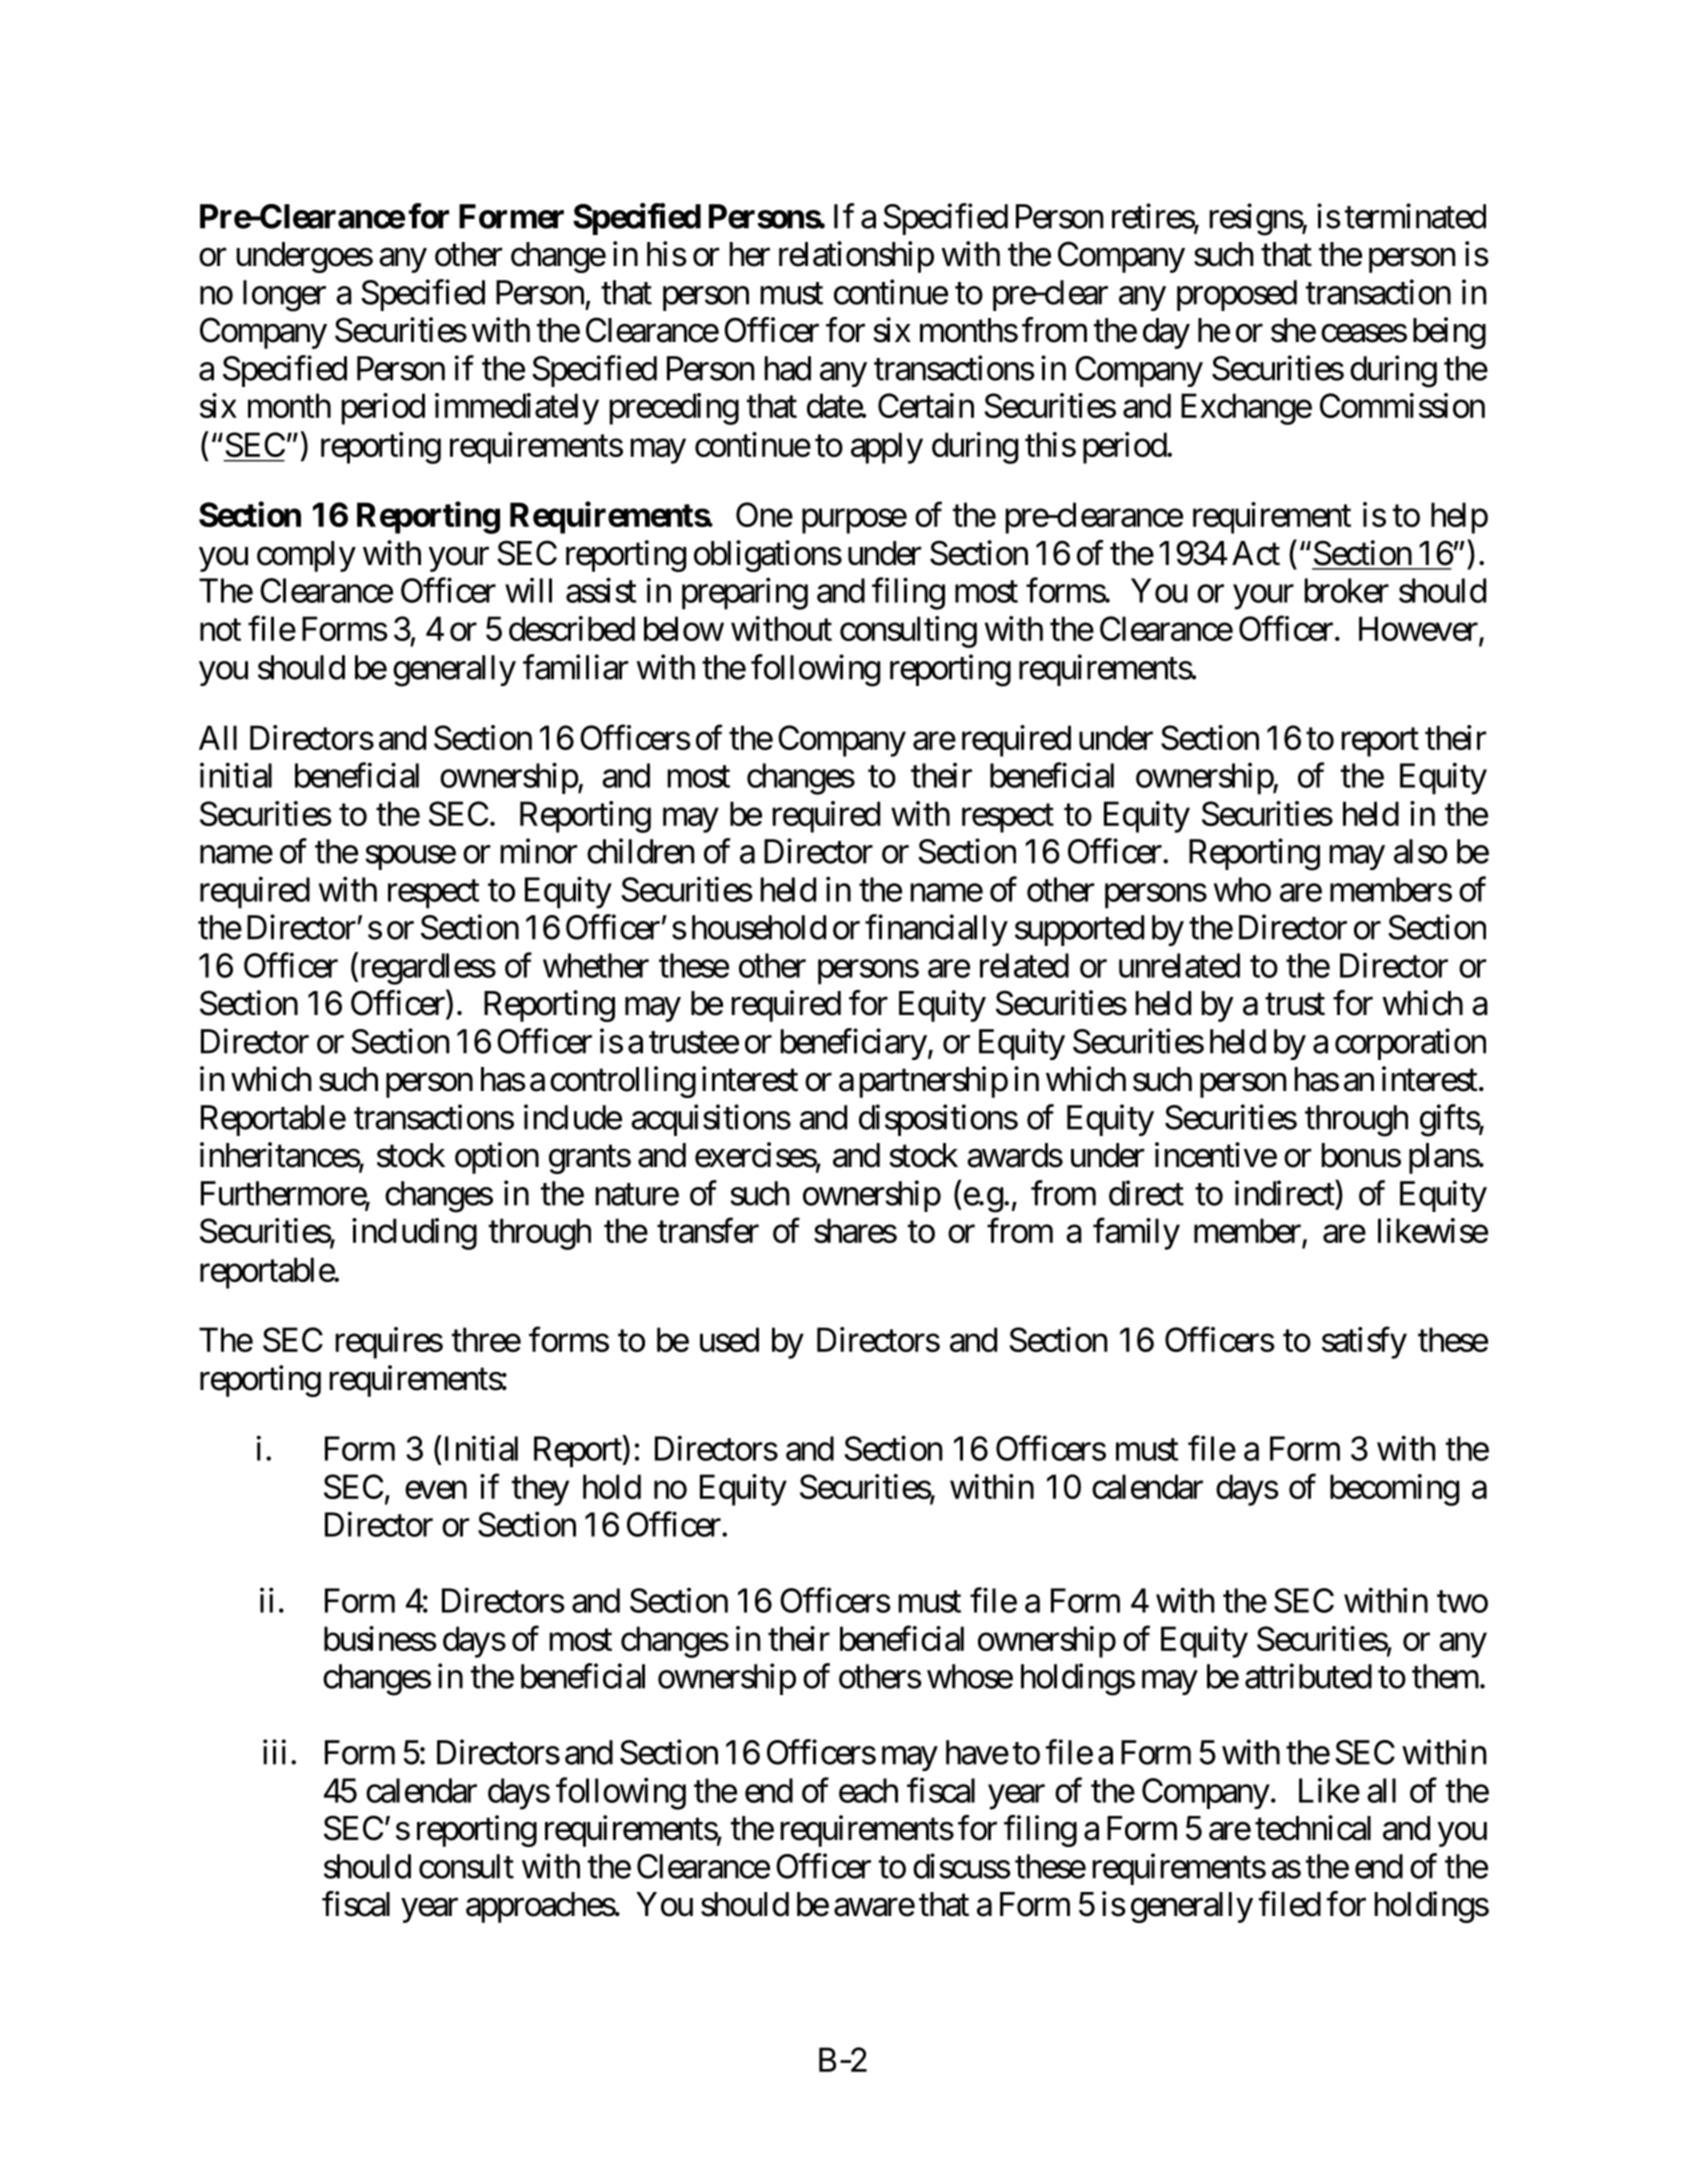  What do you see at coordinates (436, 1490) in the screenshot?
I see `even` at bounding box center [436, 1490].
